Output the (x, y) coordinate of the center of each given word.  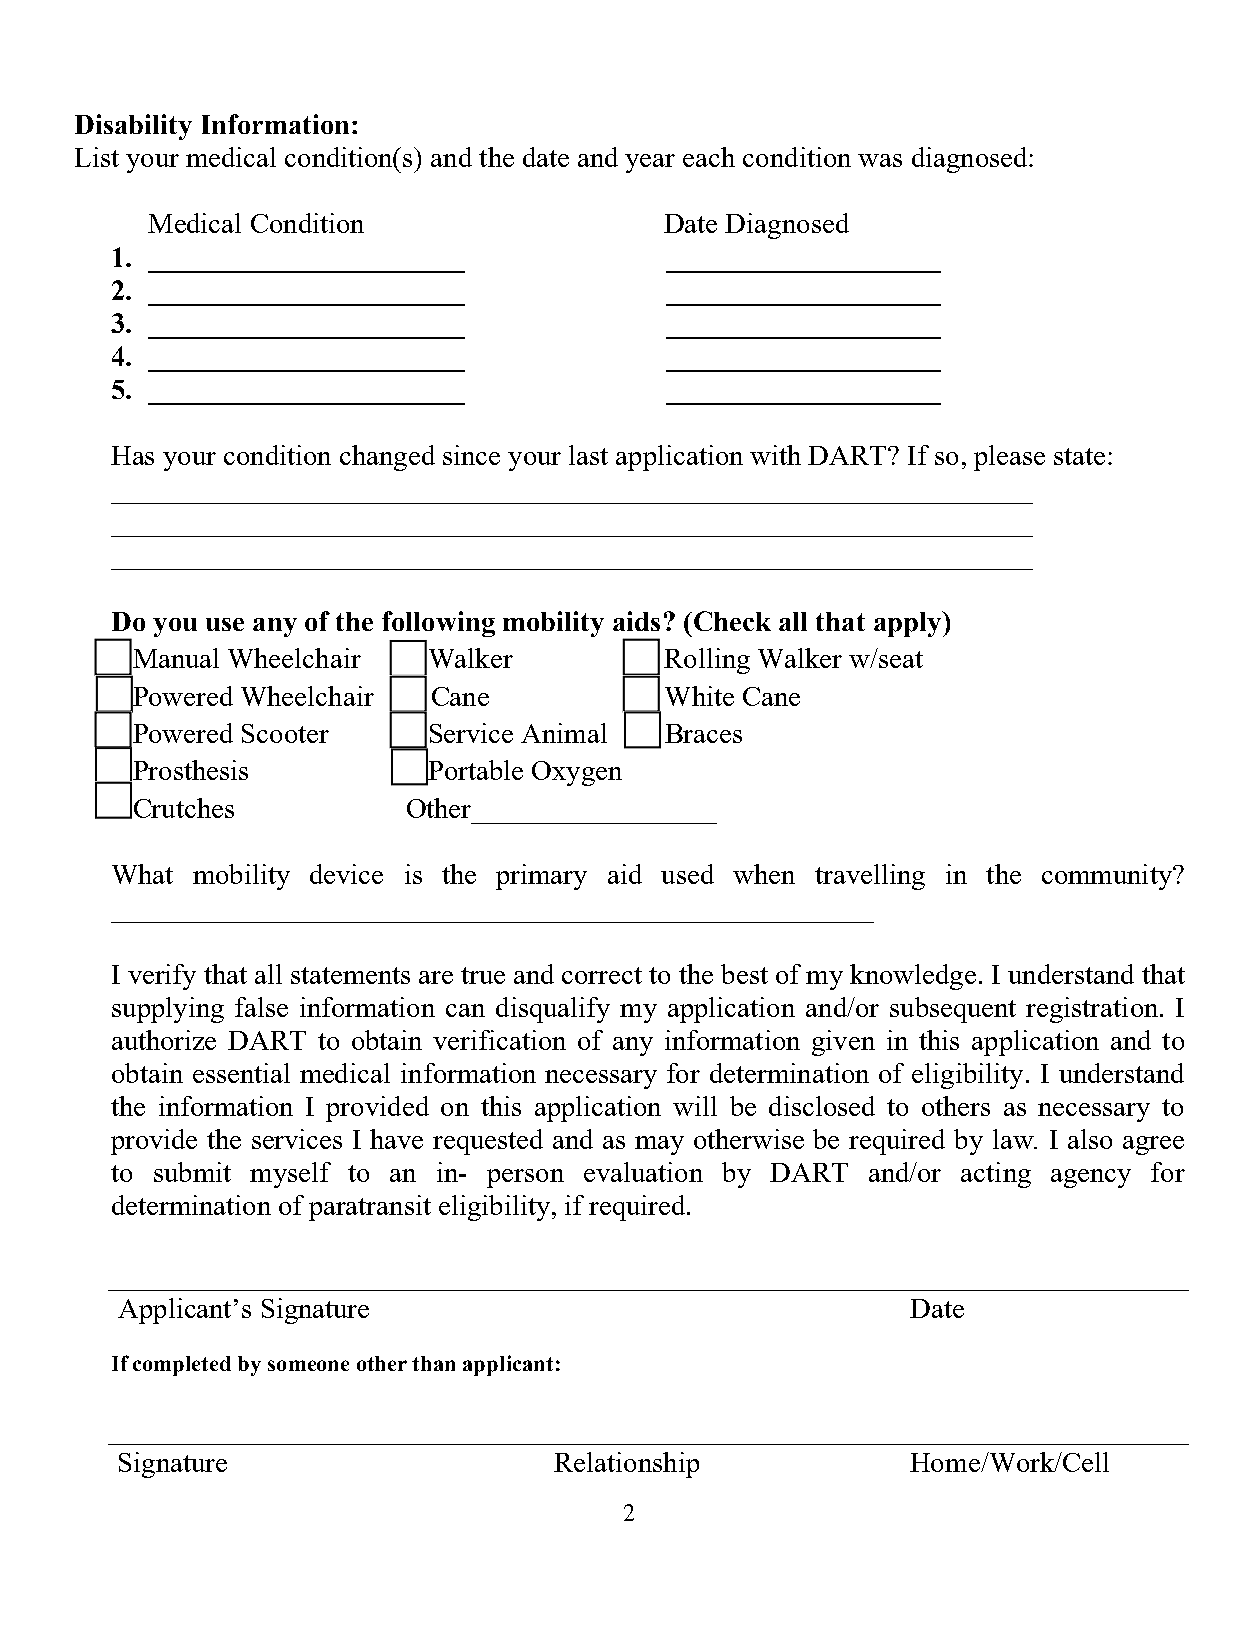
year (650, 163)
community (1108, 877)
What (142, 874)
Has (132, 455)
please (1009, 458)
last (588, 455)
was (880, 160)
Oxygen (577, 773)
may (659, 1145)
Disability (133, 127)
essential (241, 1073)
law (1014, 1139)
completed (182, 1366)
